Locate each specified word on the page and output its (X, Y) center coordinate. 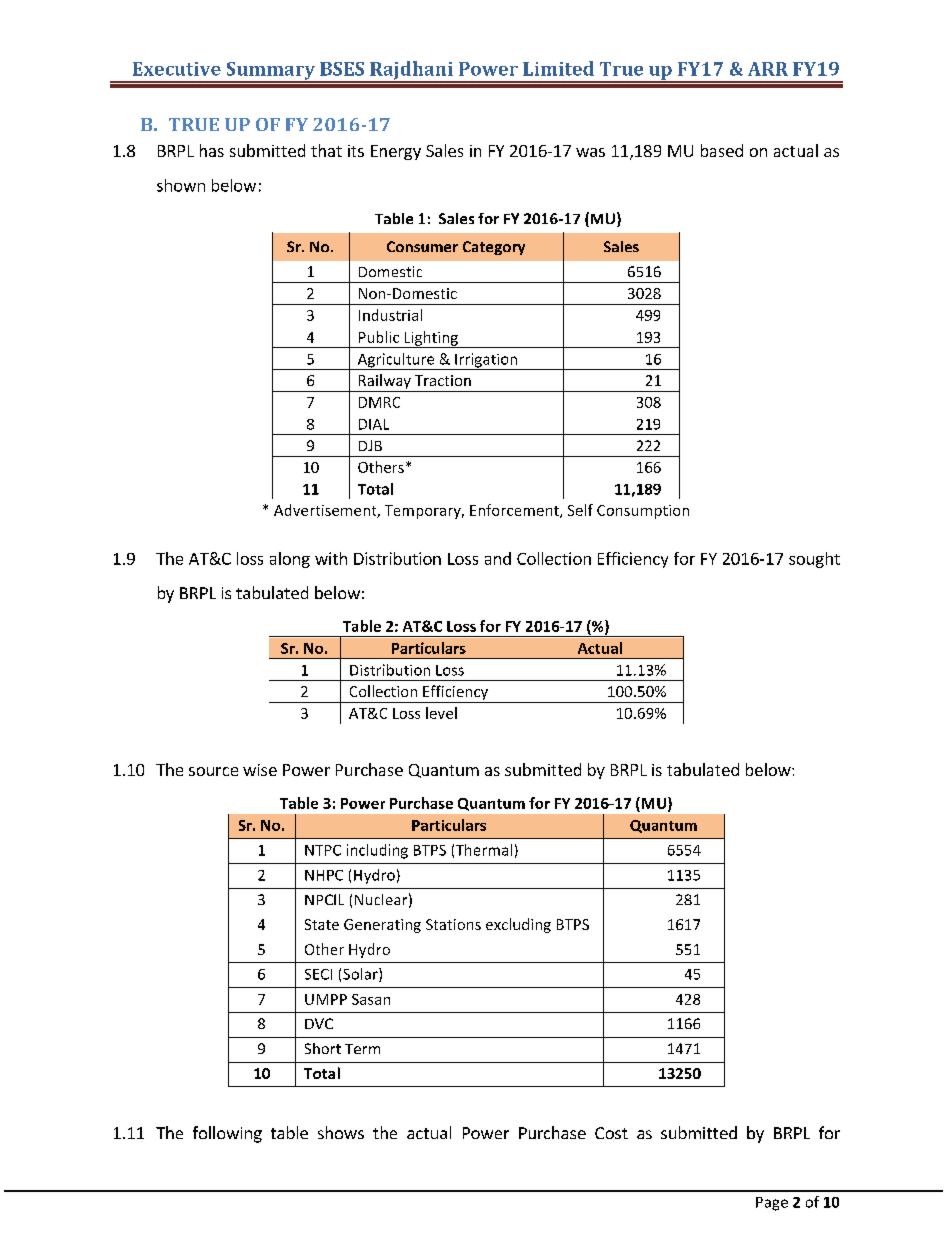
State (322, 924)
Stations (453, 924)
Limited (558, 68)
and (498, 558)
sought (814, 560)
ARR (768, 69)
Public (379, 337)
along (290, 560)
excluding (518, 925)
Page (772, 1204)
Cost (611, 1133)
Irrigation (486, 361)
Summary (270, 72)
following (227, 1134)
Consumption (643, 512)
